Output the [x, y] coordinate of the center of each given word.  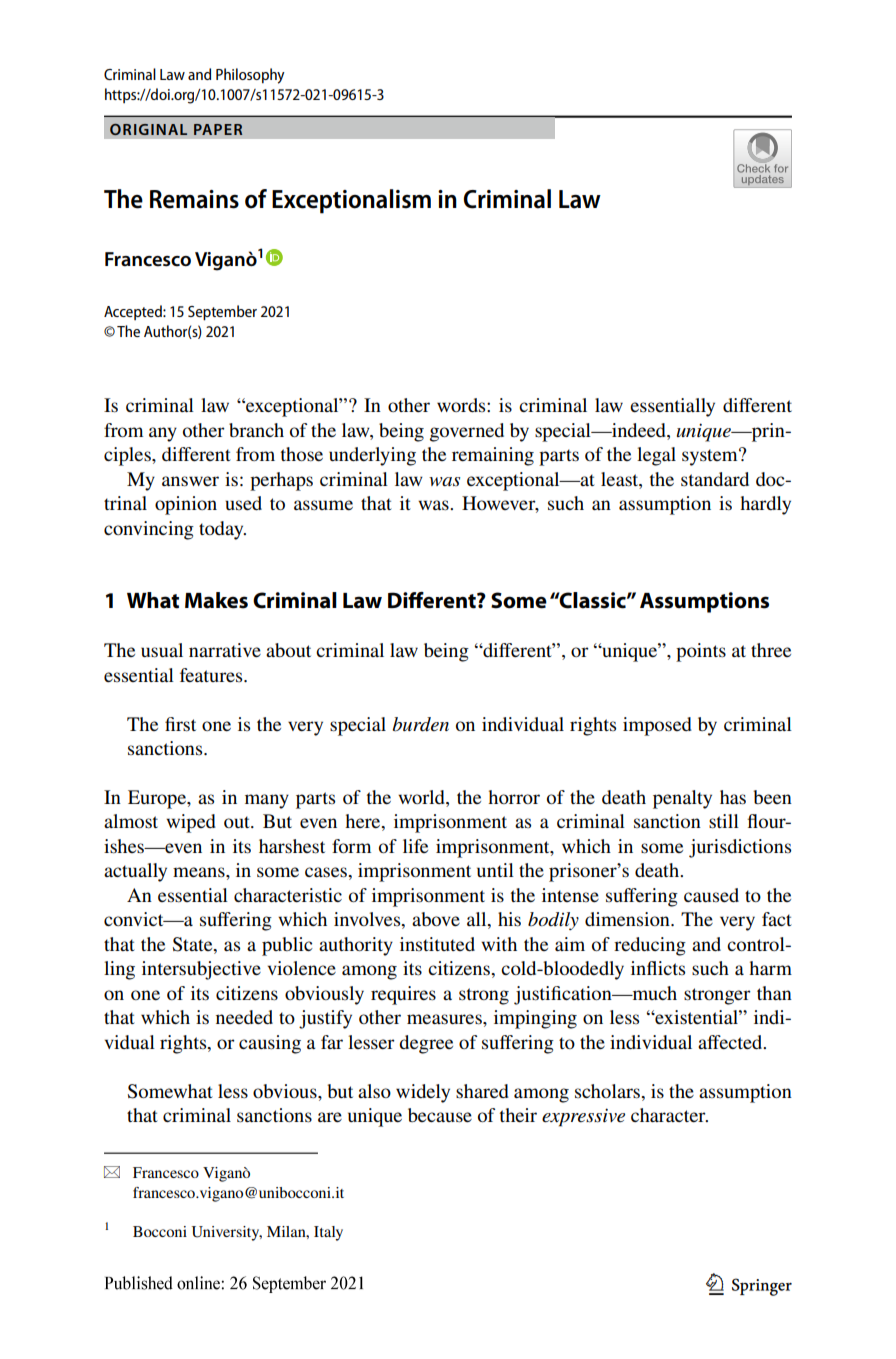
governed [467, 432]
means [200, 872]
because [440, 1115]
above [436, 919]
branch [256, 430]
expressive [583, 1117]
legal [656, 456]
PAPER [218, 129]
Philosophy [250, 76]
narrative [225, 650]
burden [421, 724]
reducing [650, 946]
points [701, 652]
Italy [328, 1233]
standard [715, 479]
